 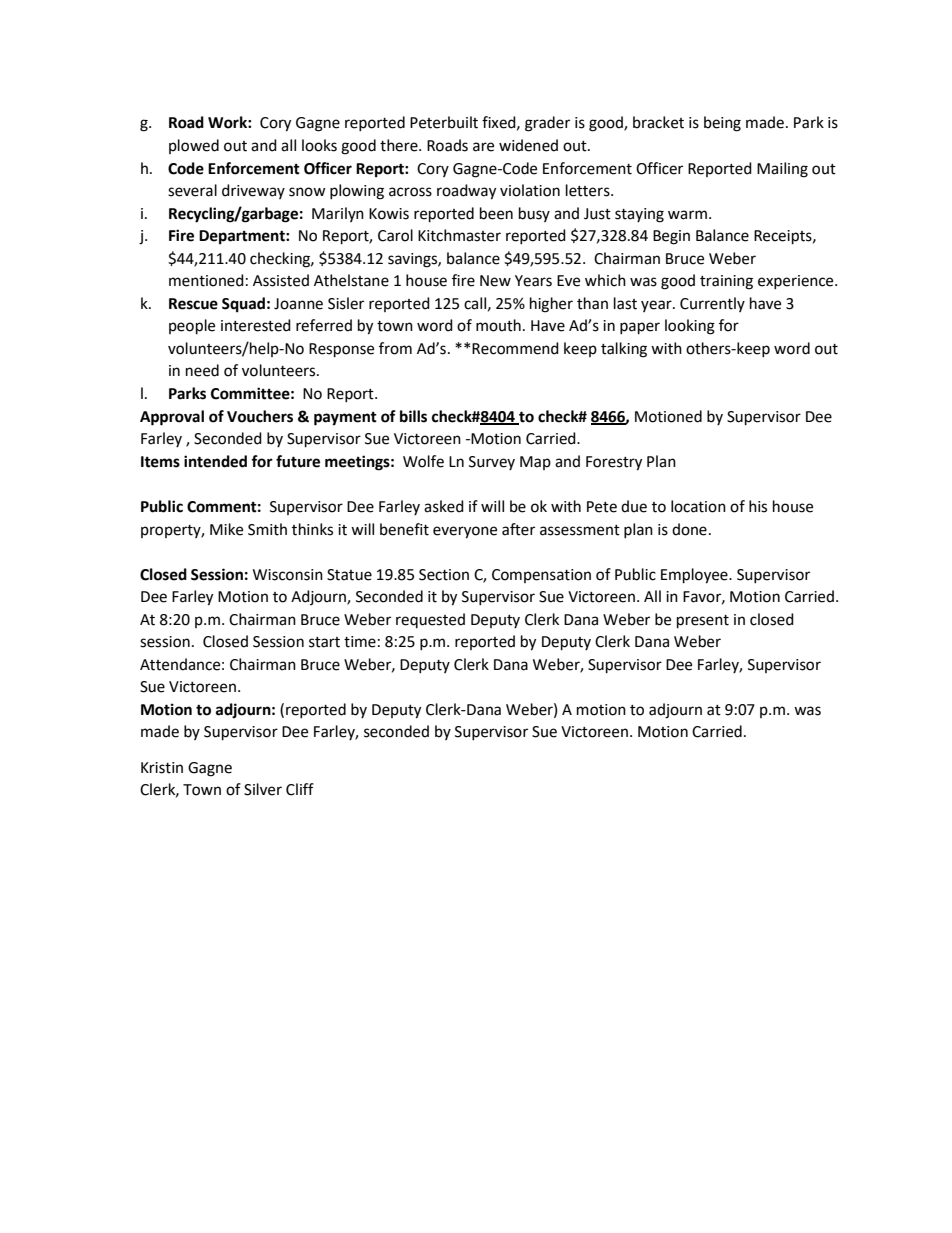 I want to click on location, so click(x=698, y=506).
